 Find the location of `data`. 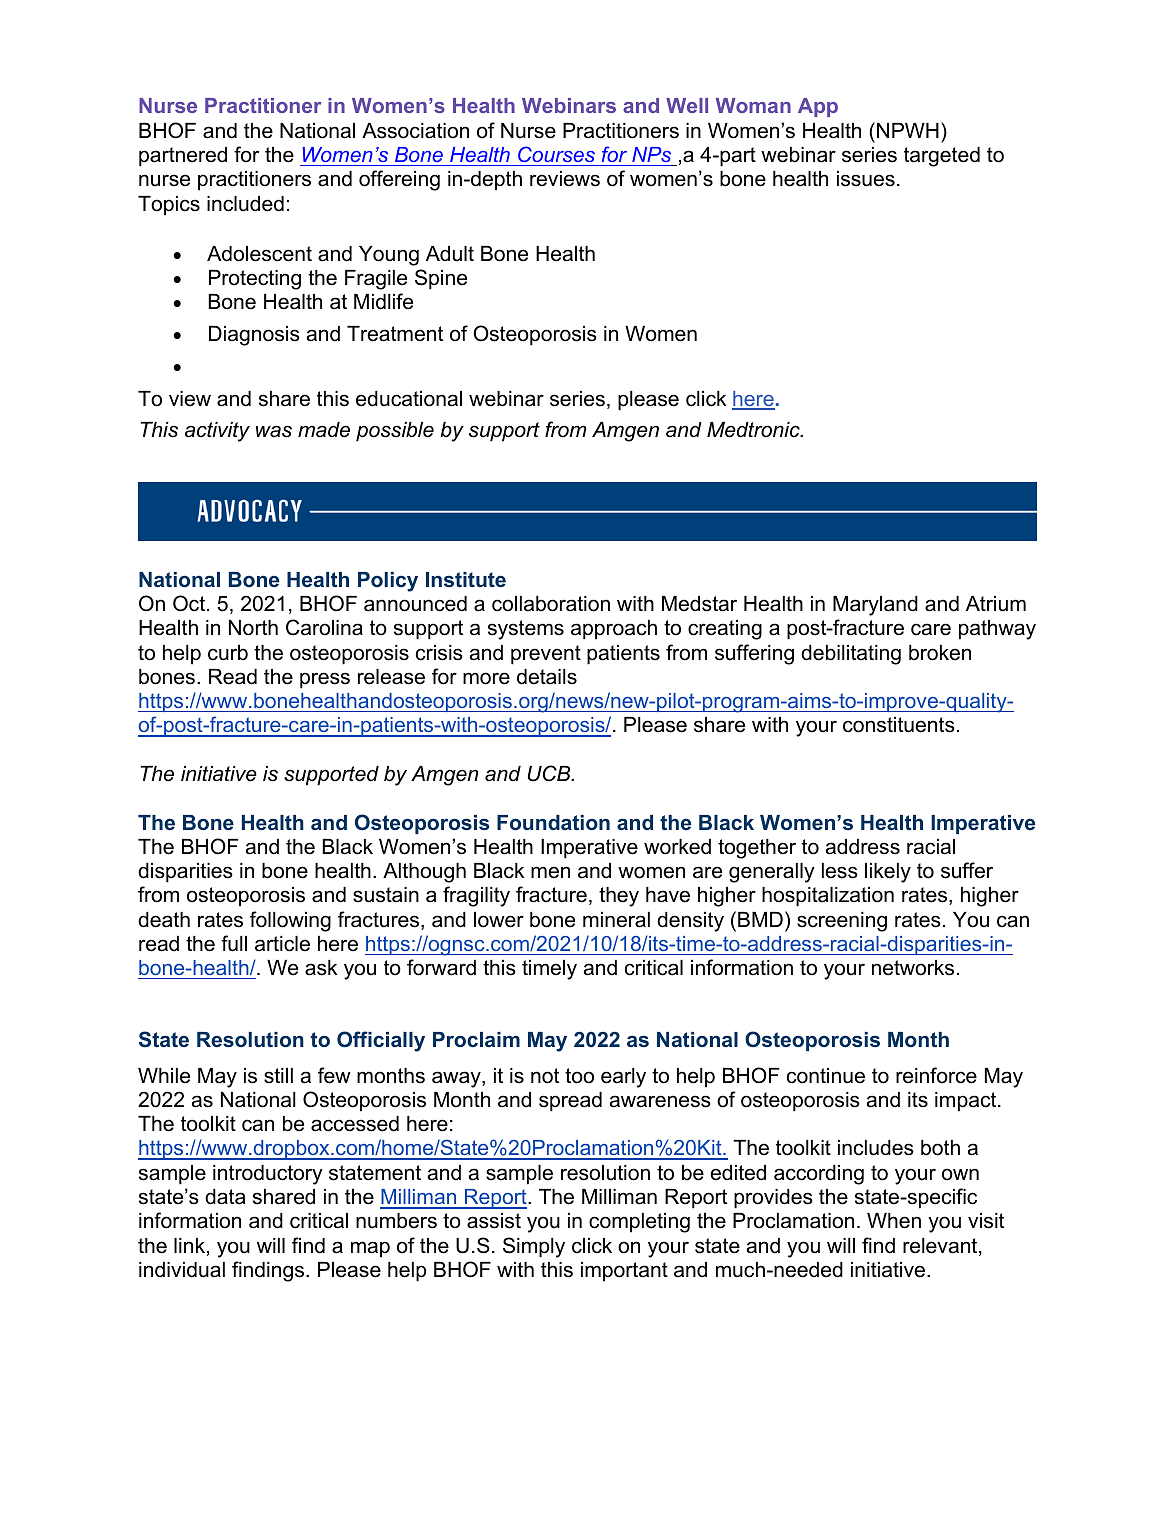

data is located at coordinates (225, 1197).
